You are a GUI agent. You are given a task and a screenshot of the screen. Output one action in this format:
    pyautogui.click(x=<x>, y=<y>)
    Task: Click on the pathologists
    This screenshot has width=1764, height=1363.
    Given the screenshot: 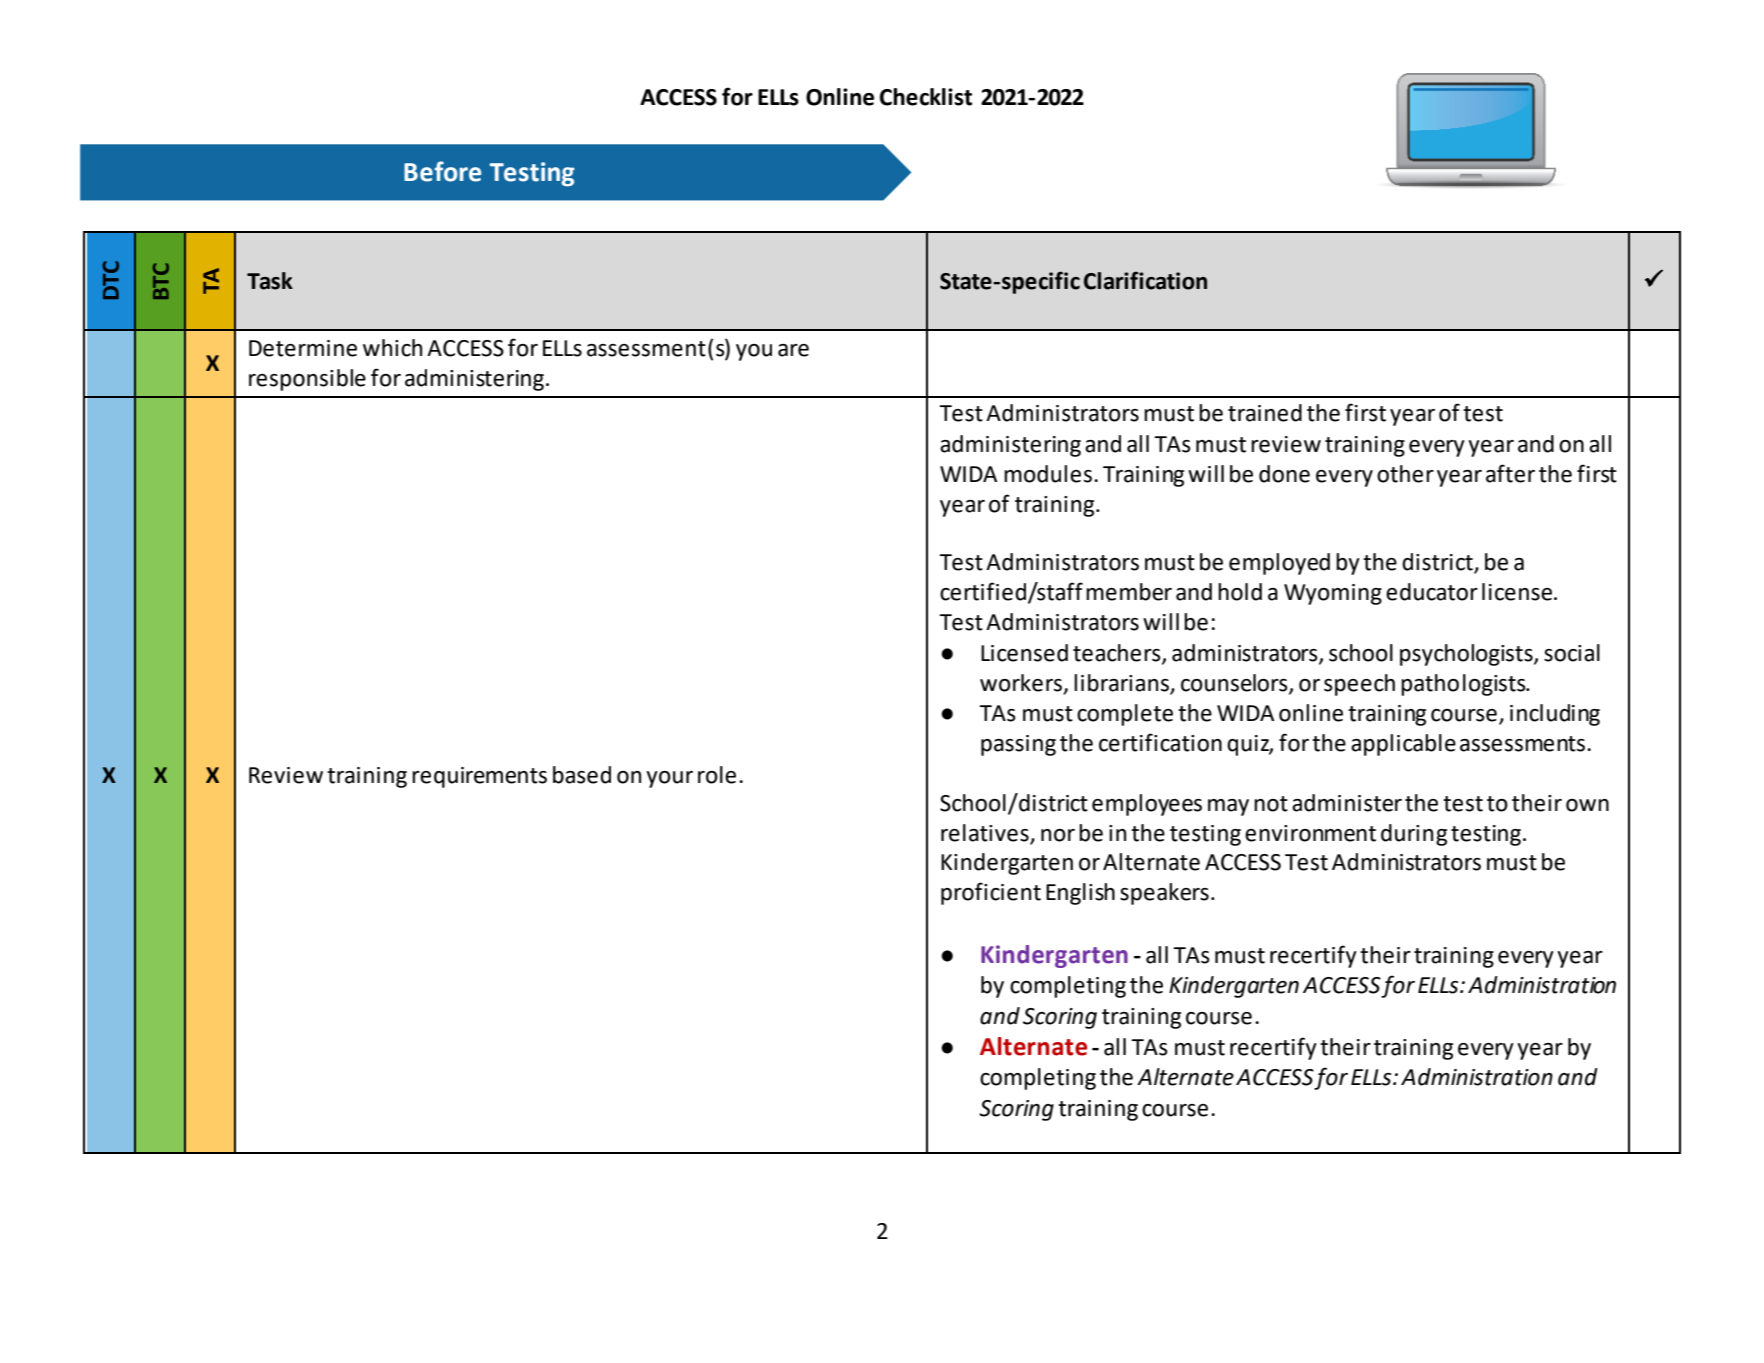 What is the action you would take?
    pyautogui.click(x=1464, y=685)
